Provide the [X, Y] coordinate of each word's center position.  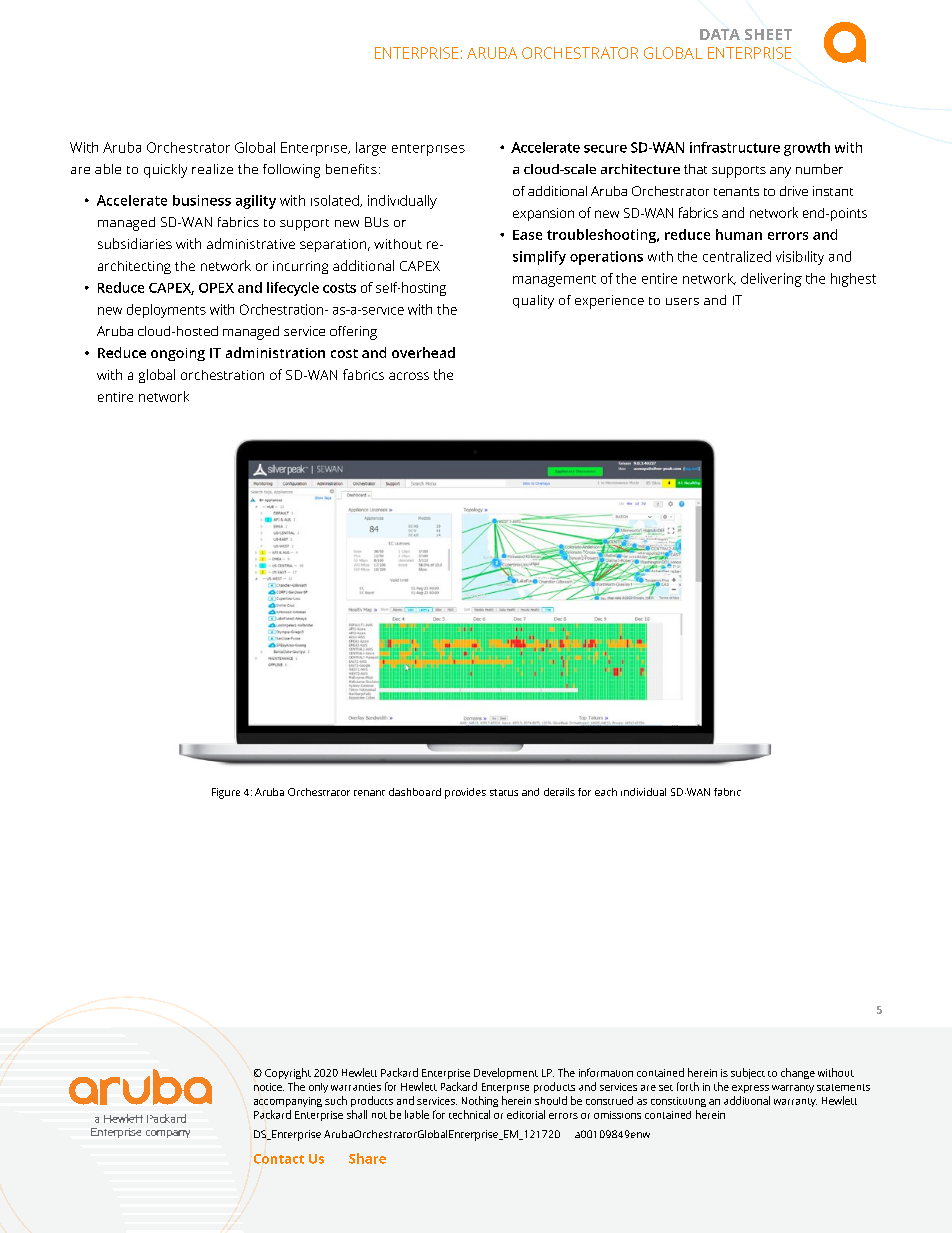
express [750, 1089]
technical [469, 1114]
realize [212, 169]
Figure [226, 793]
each [606, 792]
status [504, 792]
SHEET [768, 34]
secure [605, 149]
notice [269, 1087]
